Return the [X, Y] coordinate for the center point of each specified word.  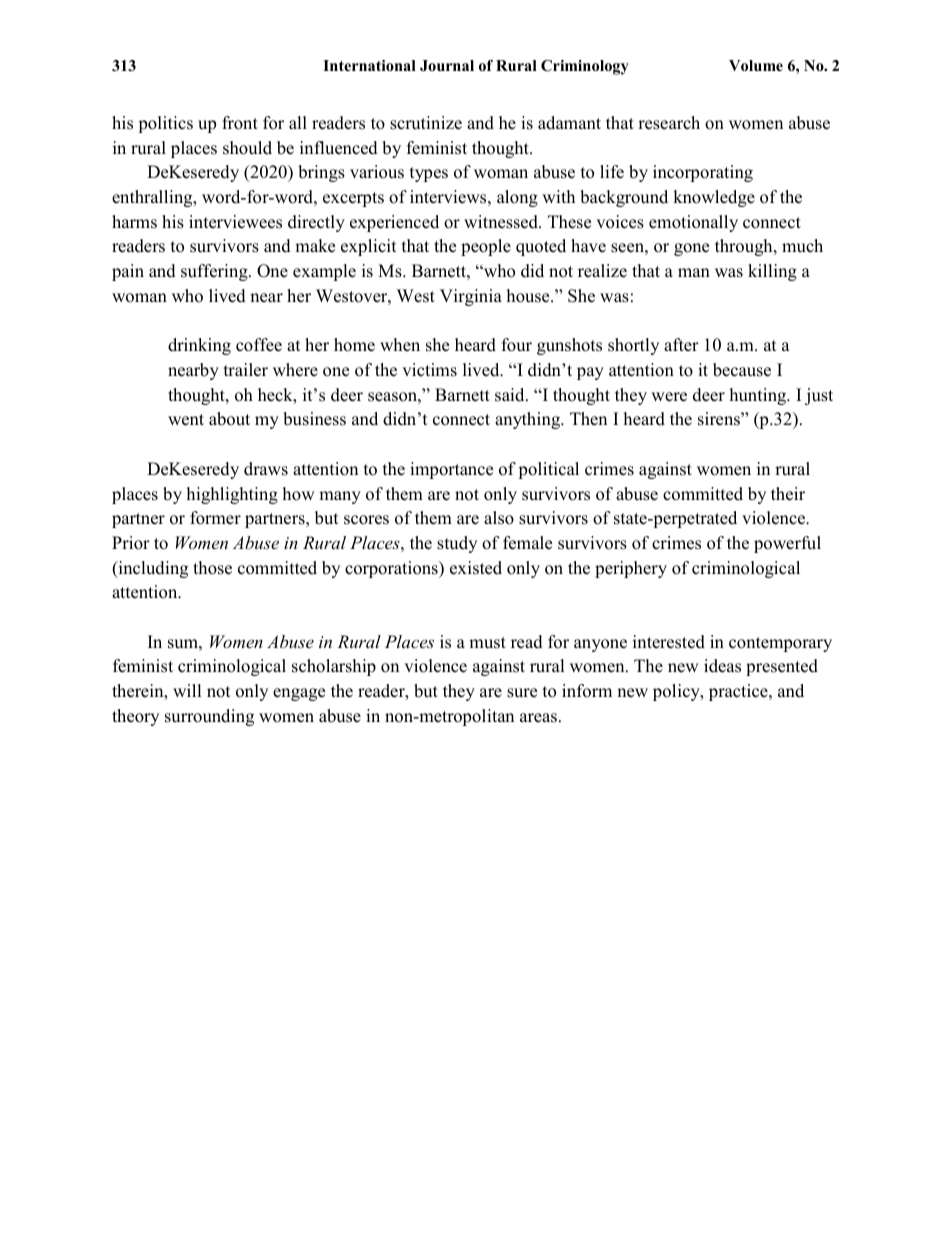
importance [451, 470]
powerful [787, 544]
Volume [756, 66]
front [240, 123]
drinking [199, 346]
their [788, 494]
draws [266, 469]
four [517, 345]
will [187, 690]
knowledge [714, 198]
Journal [447, 66]
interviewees [235, 222]
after [681, 345]
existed [476, 568]
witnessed [502, 222]
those [212, 568]
